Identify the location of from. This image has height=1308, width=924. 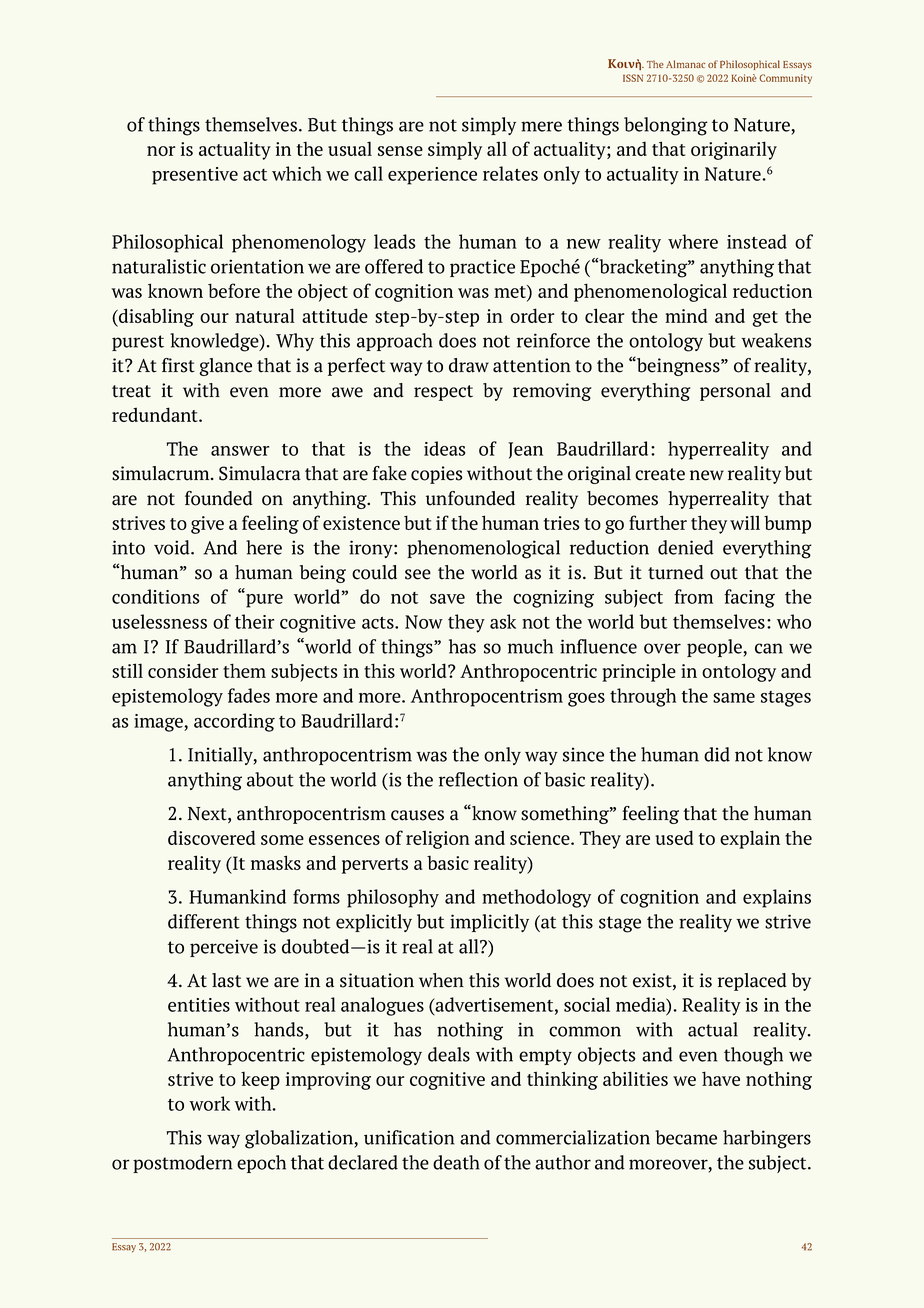
(693, 596).
